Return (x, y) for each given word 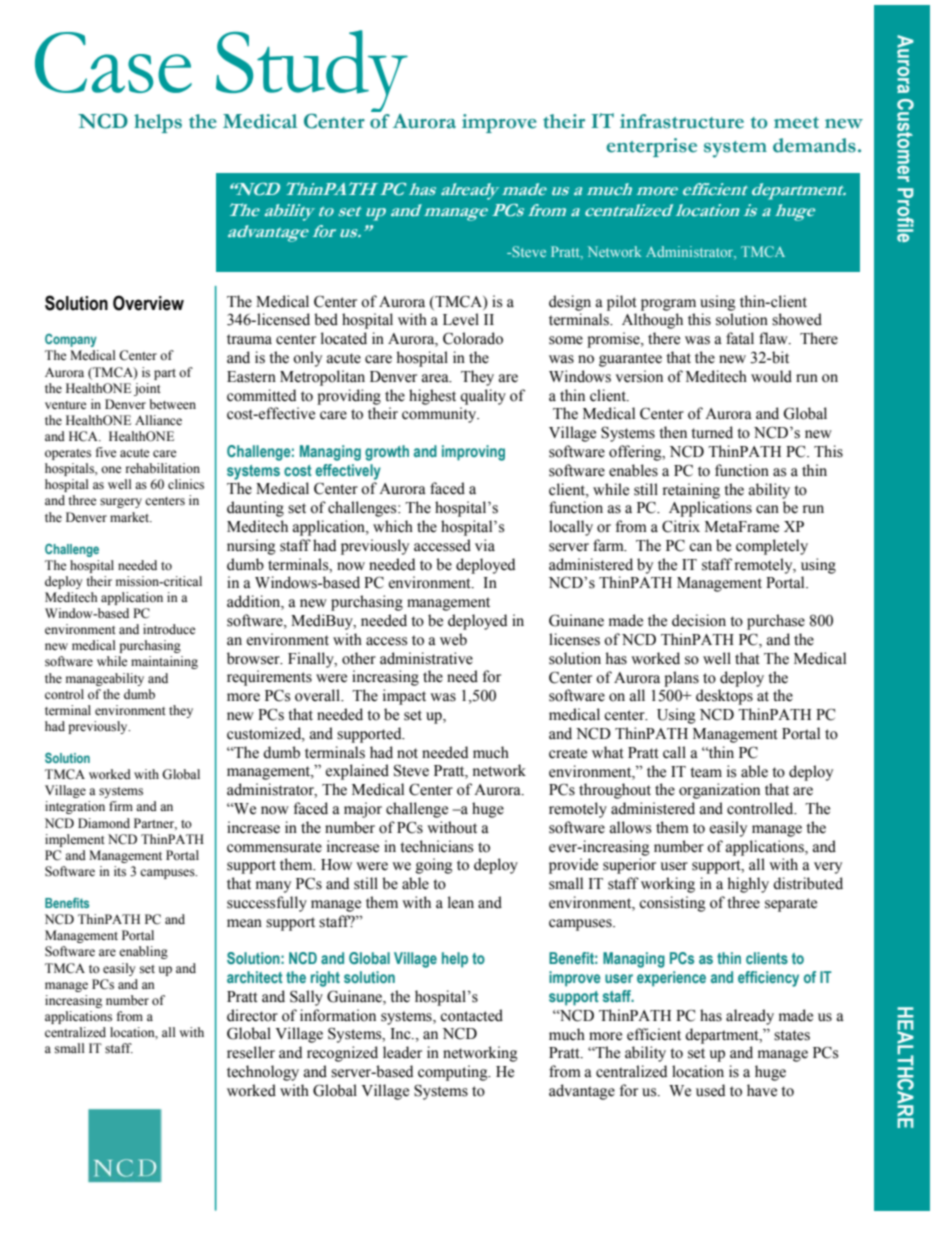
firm (121, 806)
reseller (251, 1052)
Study (312, 73)
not (407, 753)
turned (712, 432)
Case (113, 62)
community (440, 415)
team (706, 772)
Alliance (158, 420)
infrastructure (682, 121)
